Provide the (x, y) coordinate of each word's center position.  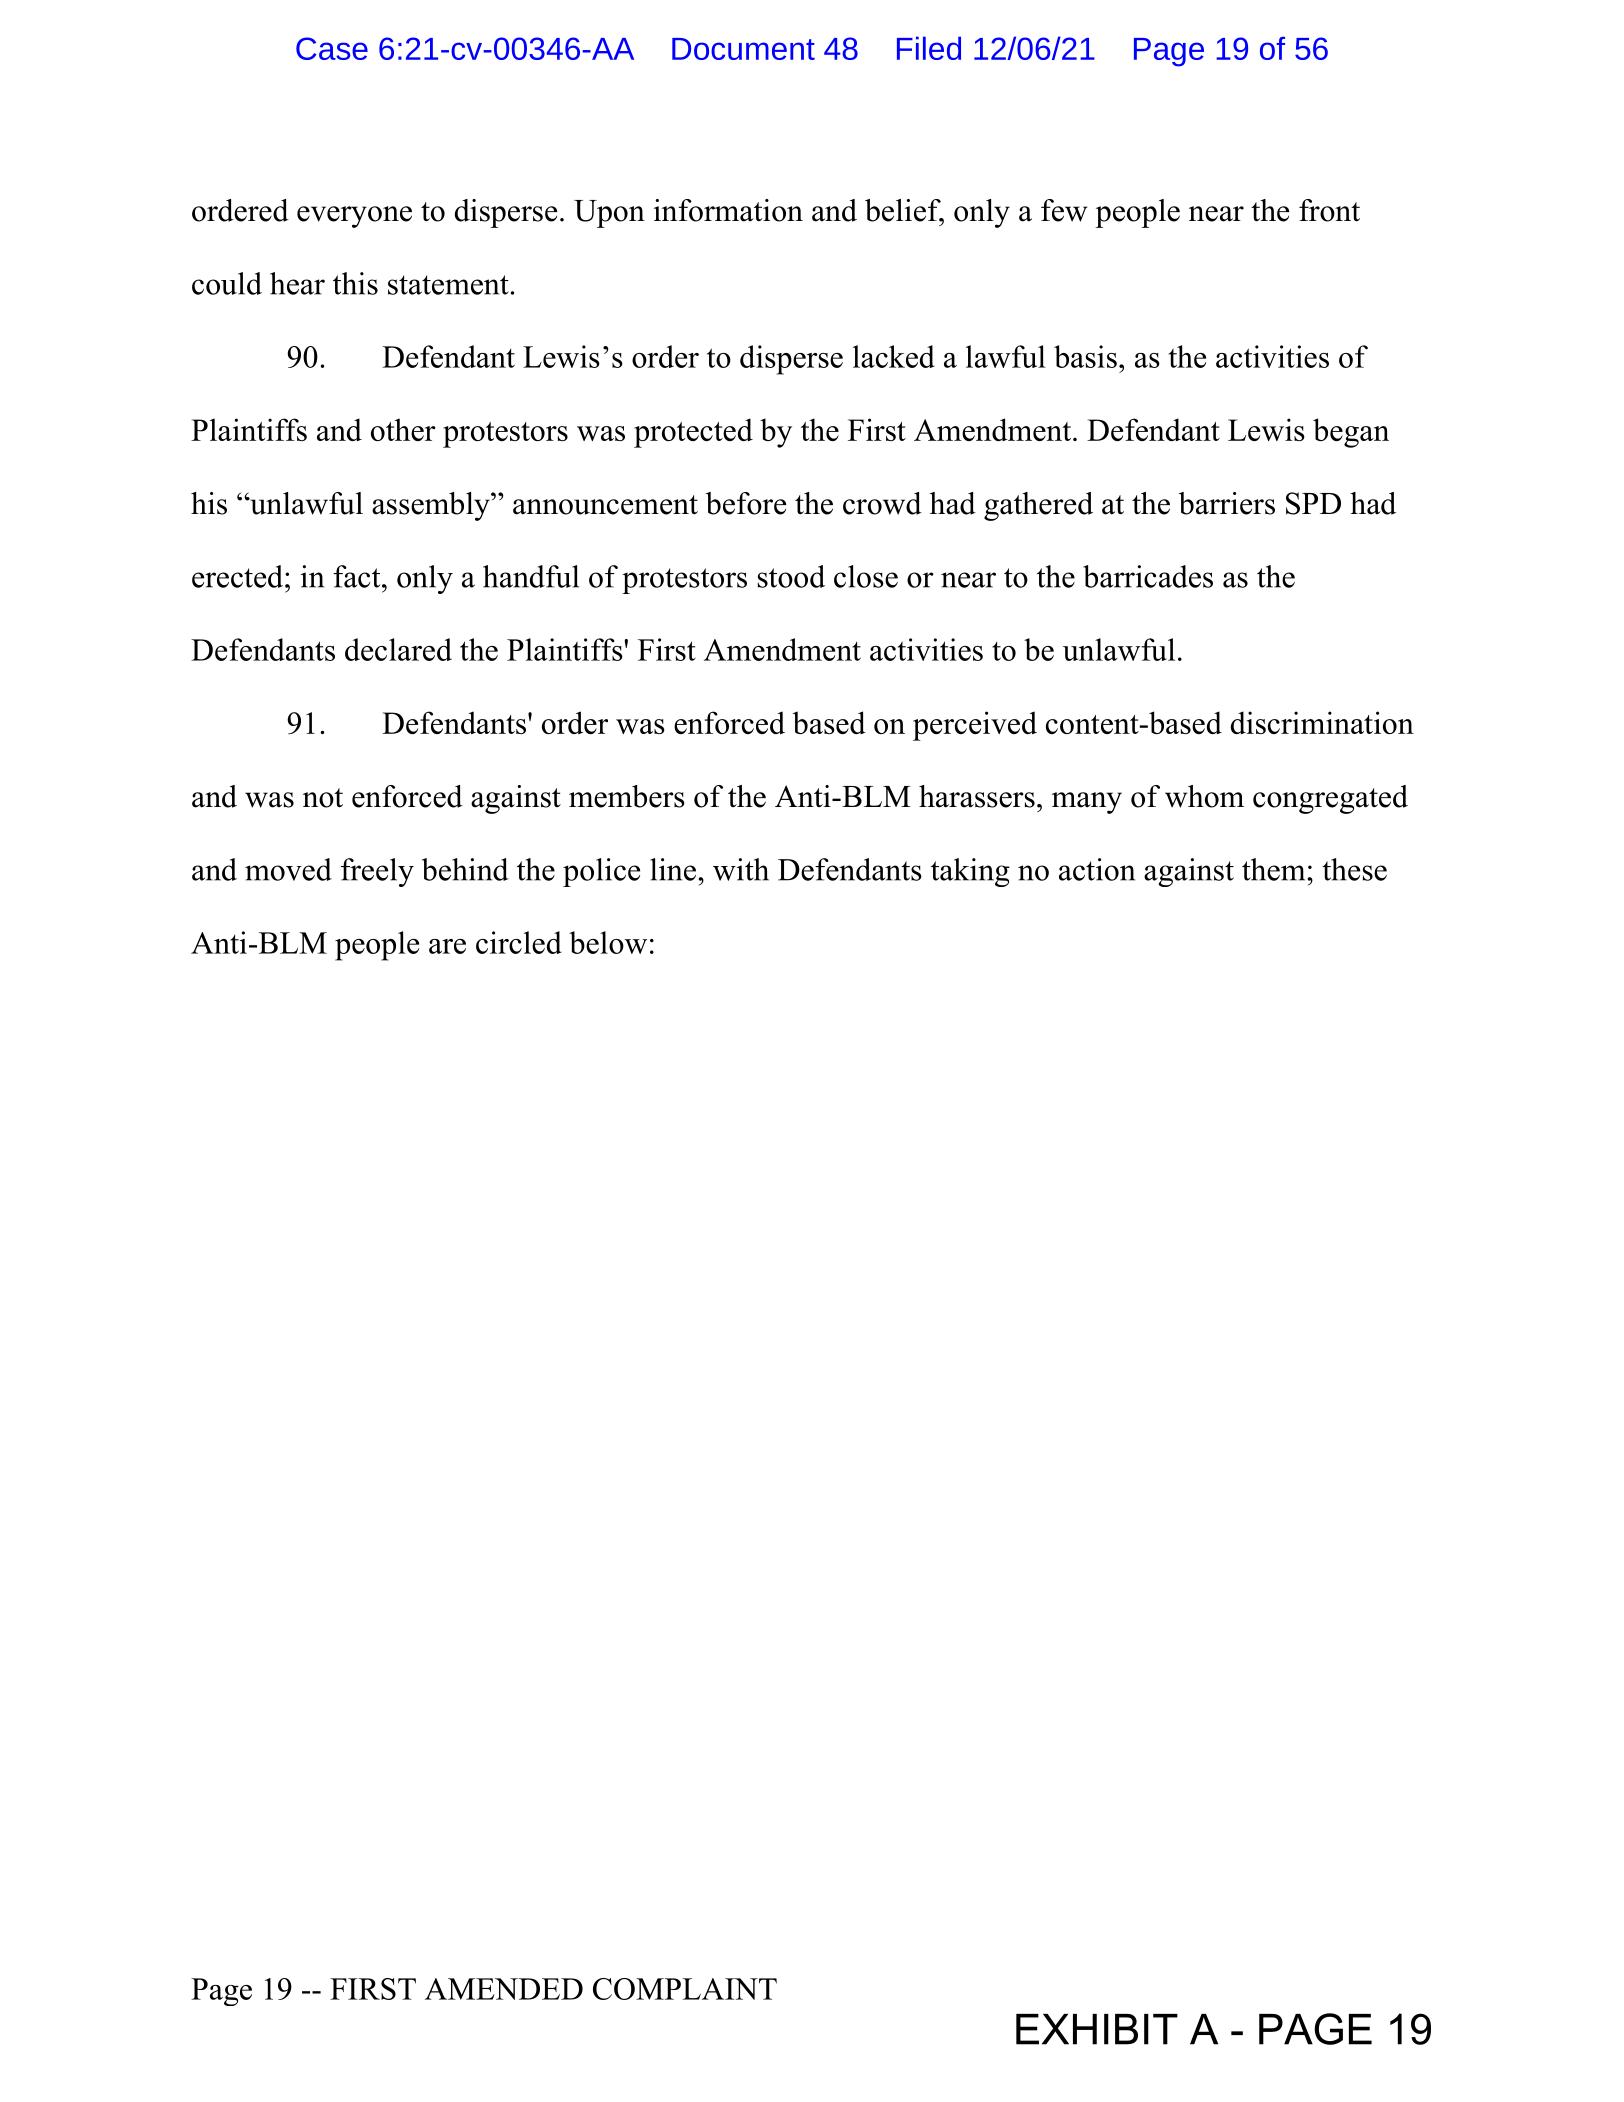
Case (332, 48)
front (1329, 210)
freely (377, 872)
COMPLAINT (685, 1989)
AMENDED (504, 1989)
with (741, 869)
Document (743, 49)
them (1275, 869)
